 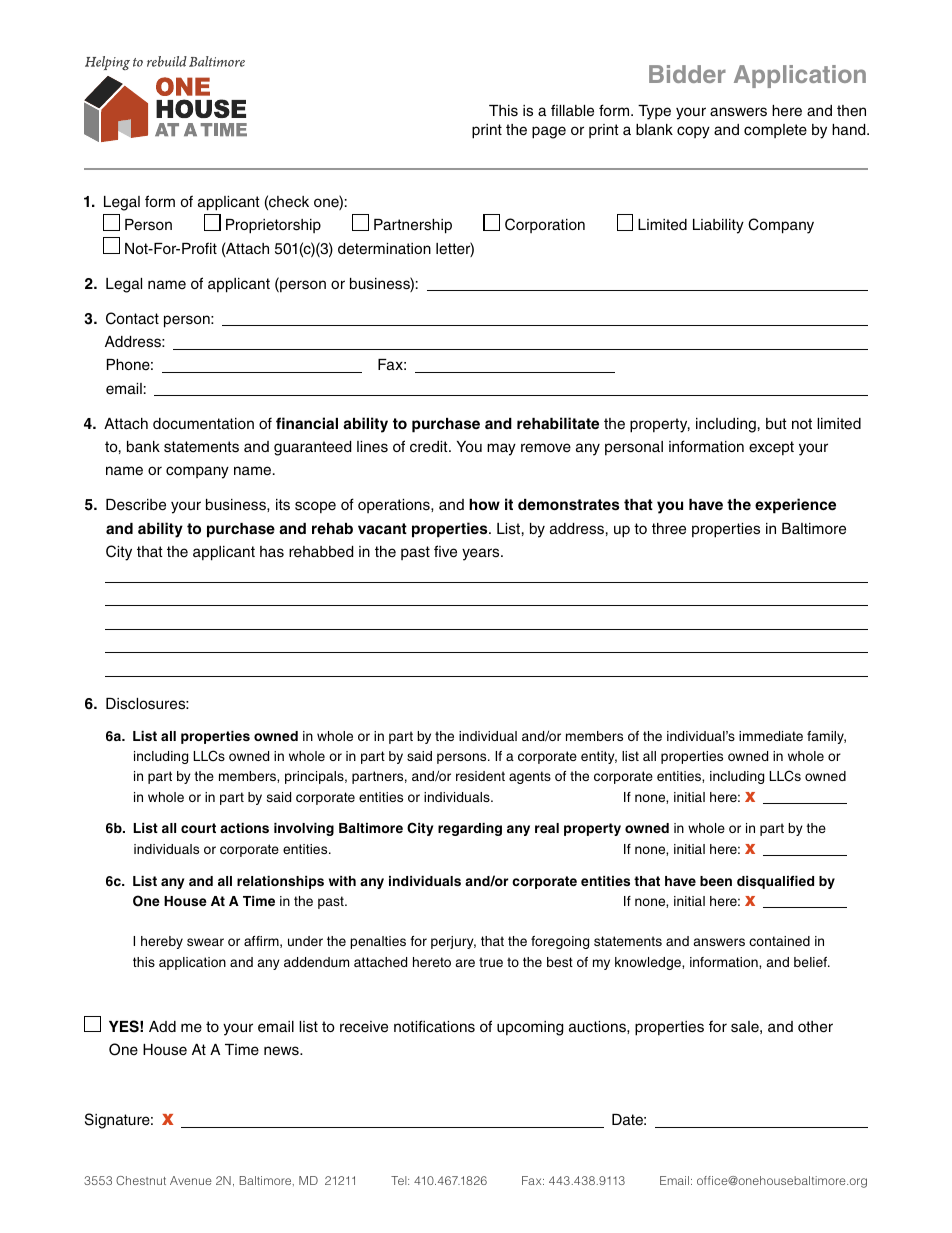 I want to click on except, so click(x=771, y=448).
